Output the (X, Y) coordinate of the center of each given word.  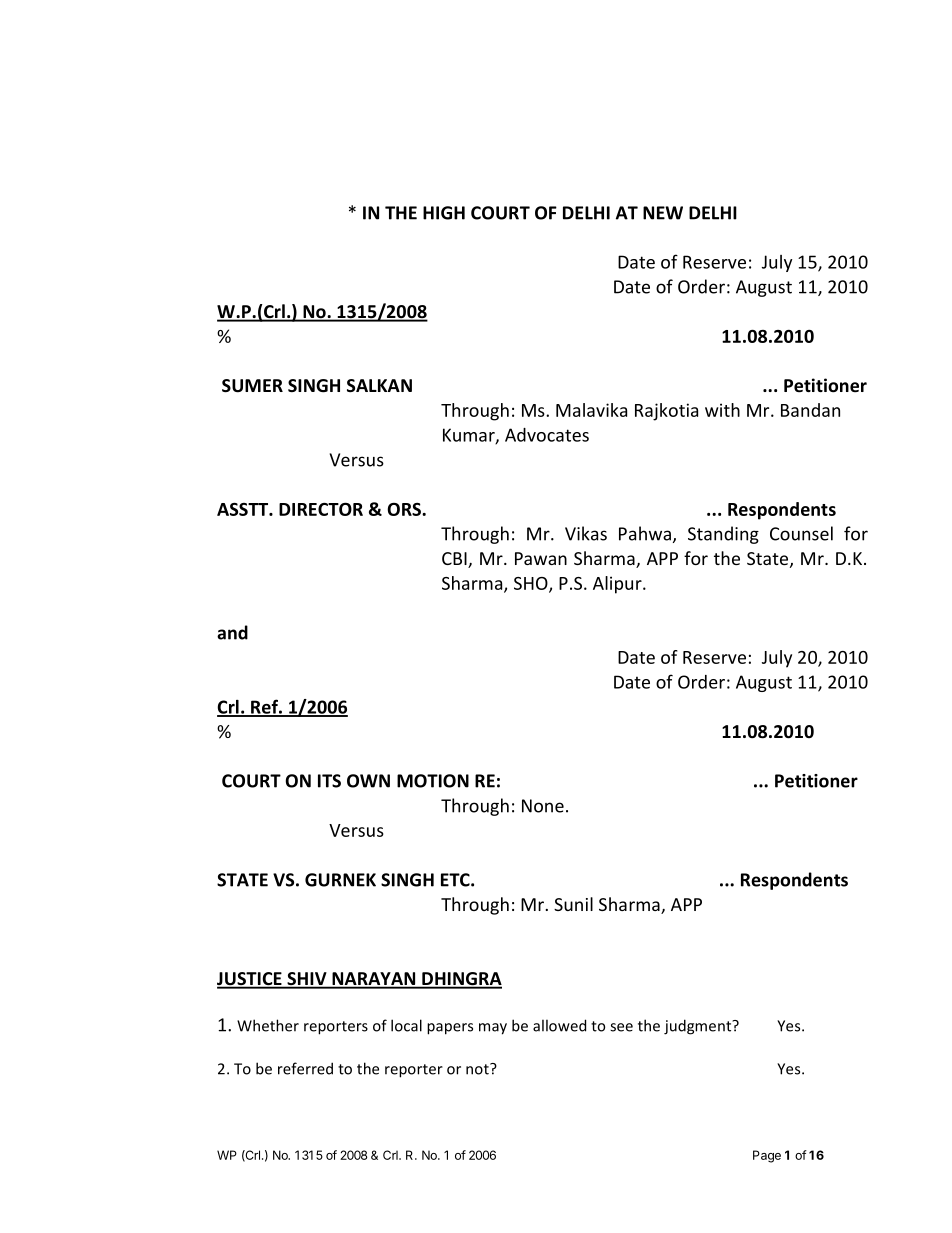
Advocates (547, 435)
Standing (723, 535)
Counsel (801, 533)
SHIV (307, 980)
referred (305, 1068)
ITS (329, 781)
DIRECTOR (321, 509)
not (478, 1069)
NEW (663, 213)
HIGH (444, 213)
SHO (532, 584)
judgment (699, 1027)
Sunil (573, 904)
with (722, 410)
